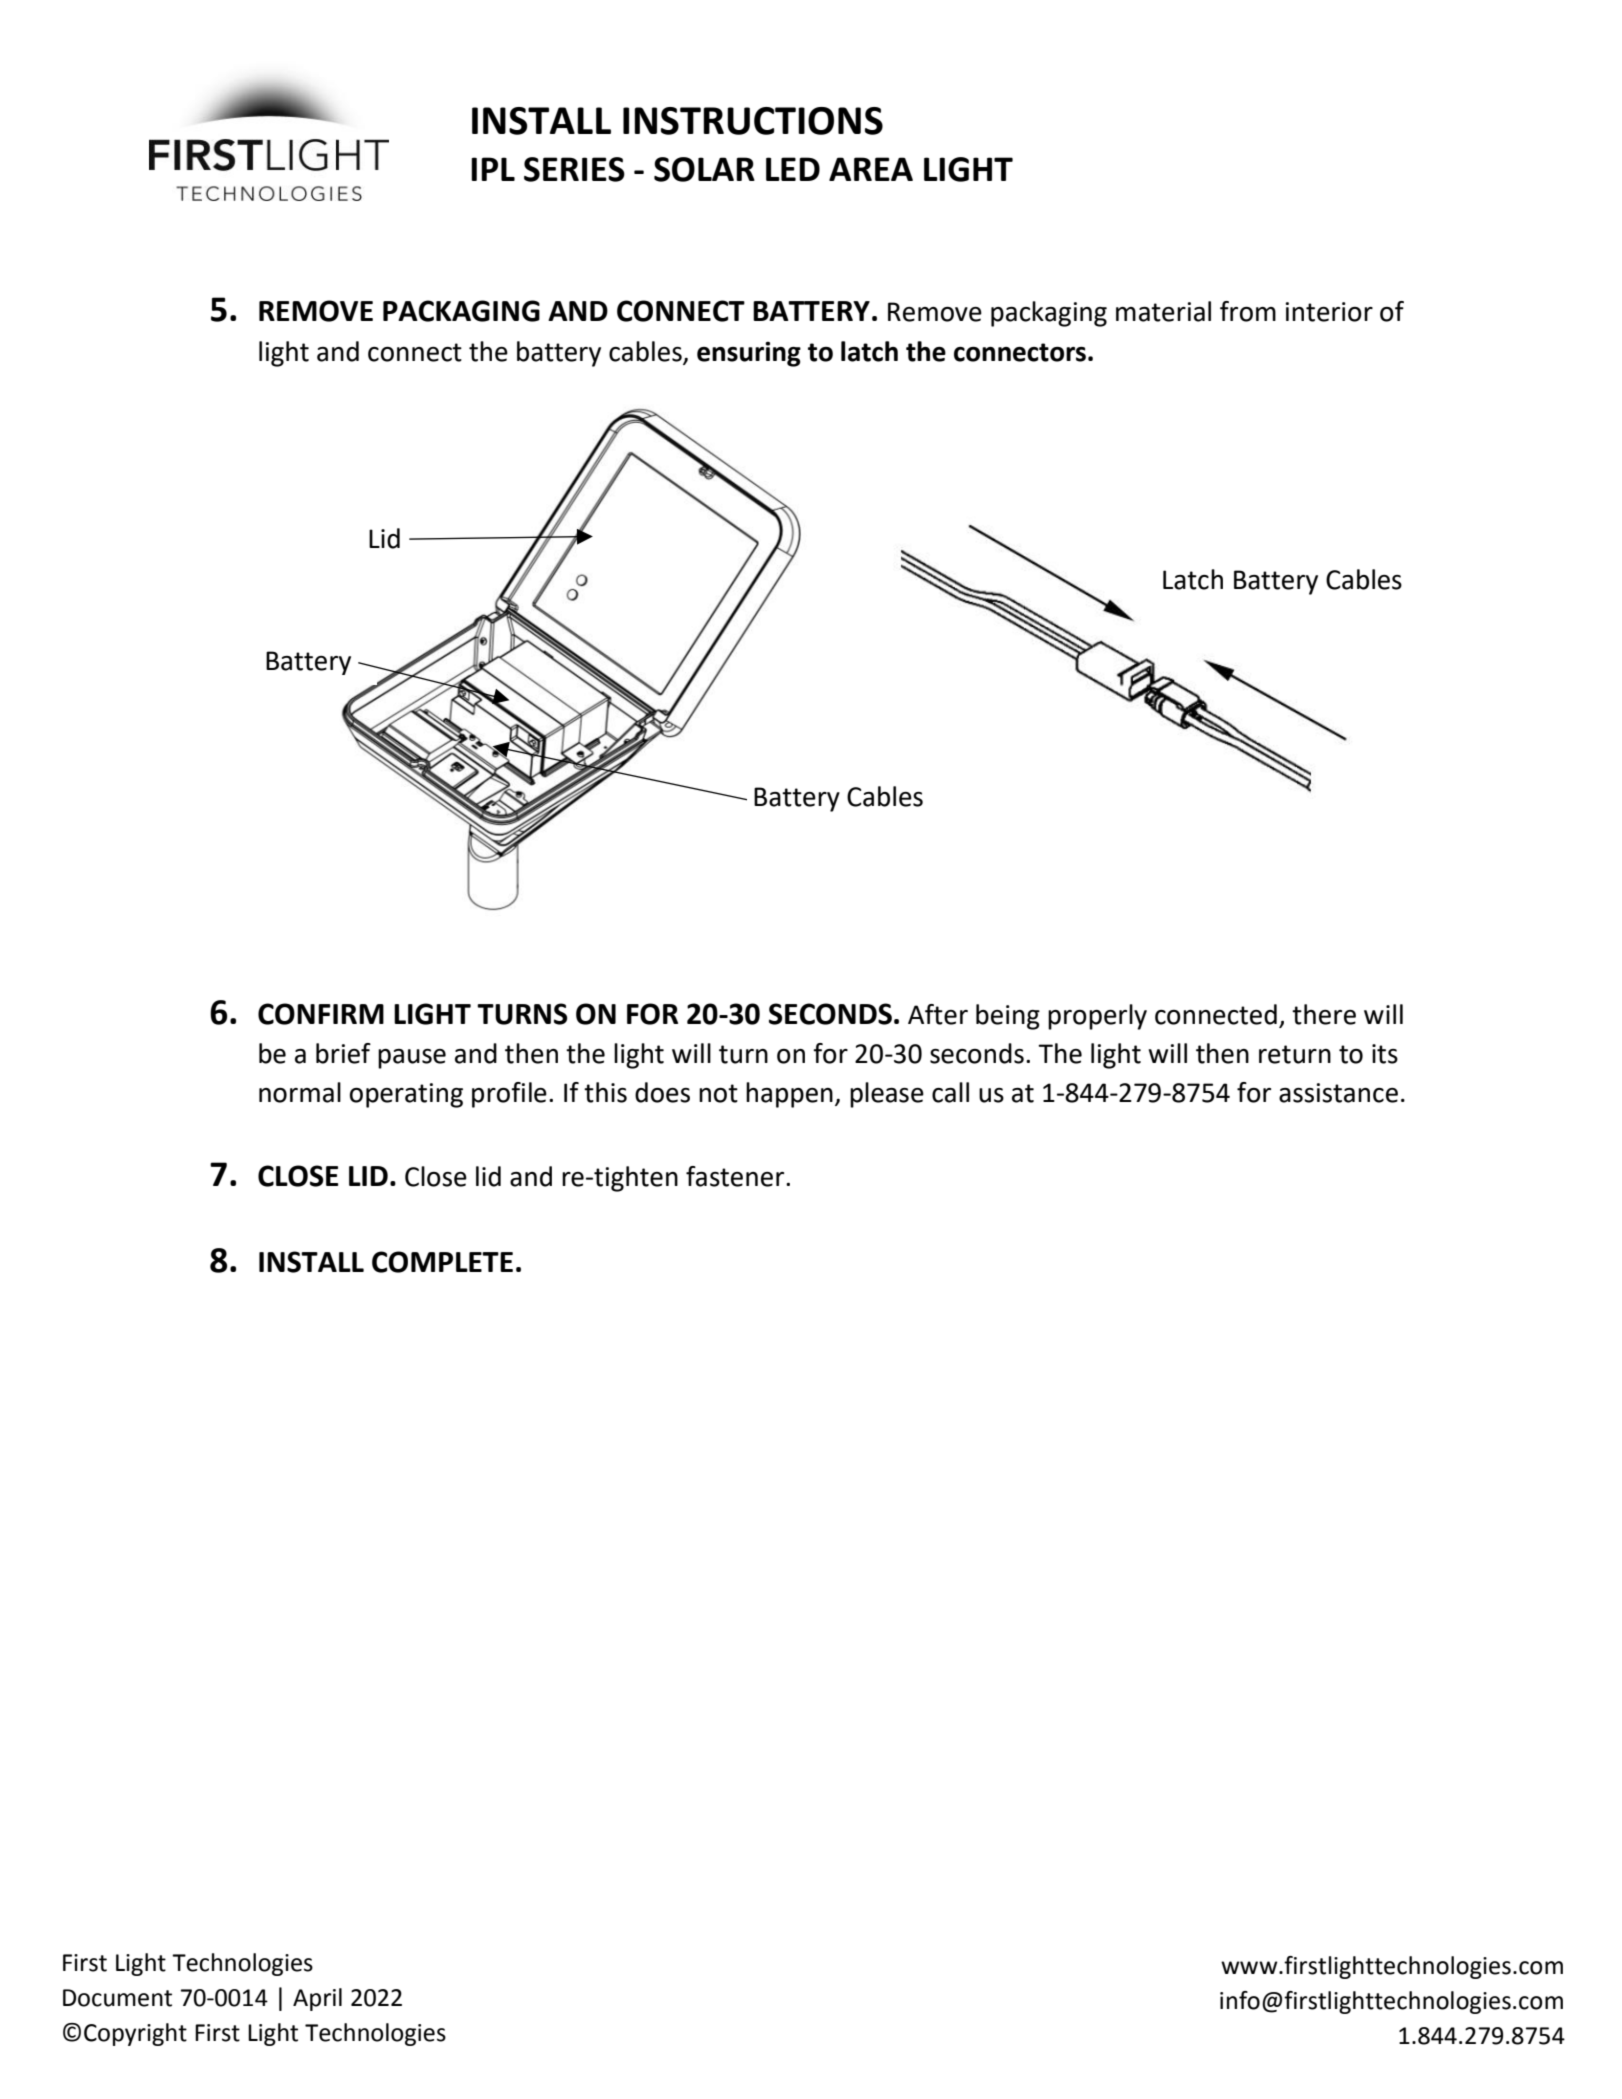 This screenshot has height=2099, width=1622. Describe the element at coordinates (493, 169) in the screenshot. I see `IPL` at that location.
